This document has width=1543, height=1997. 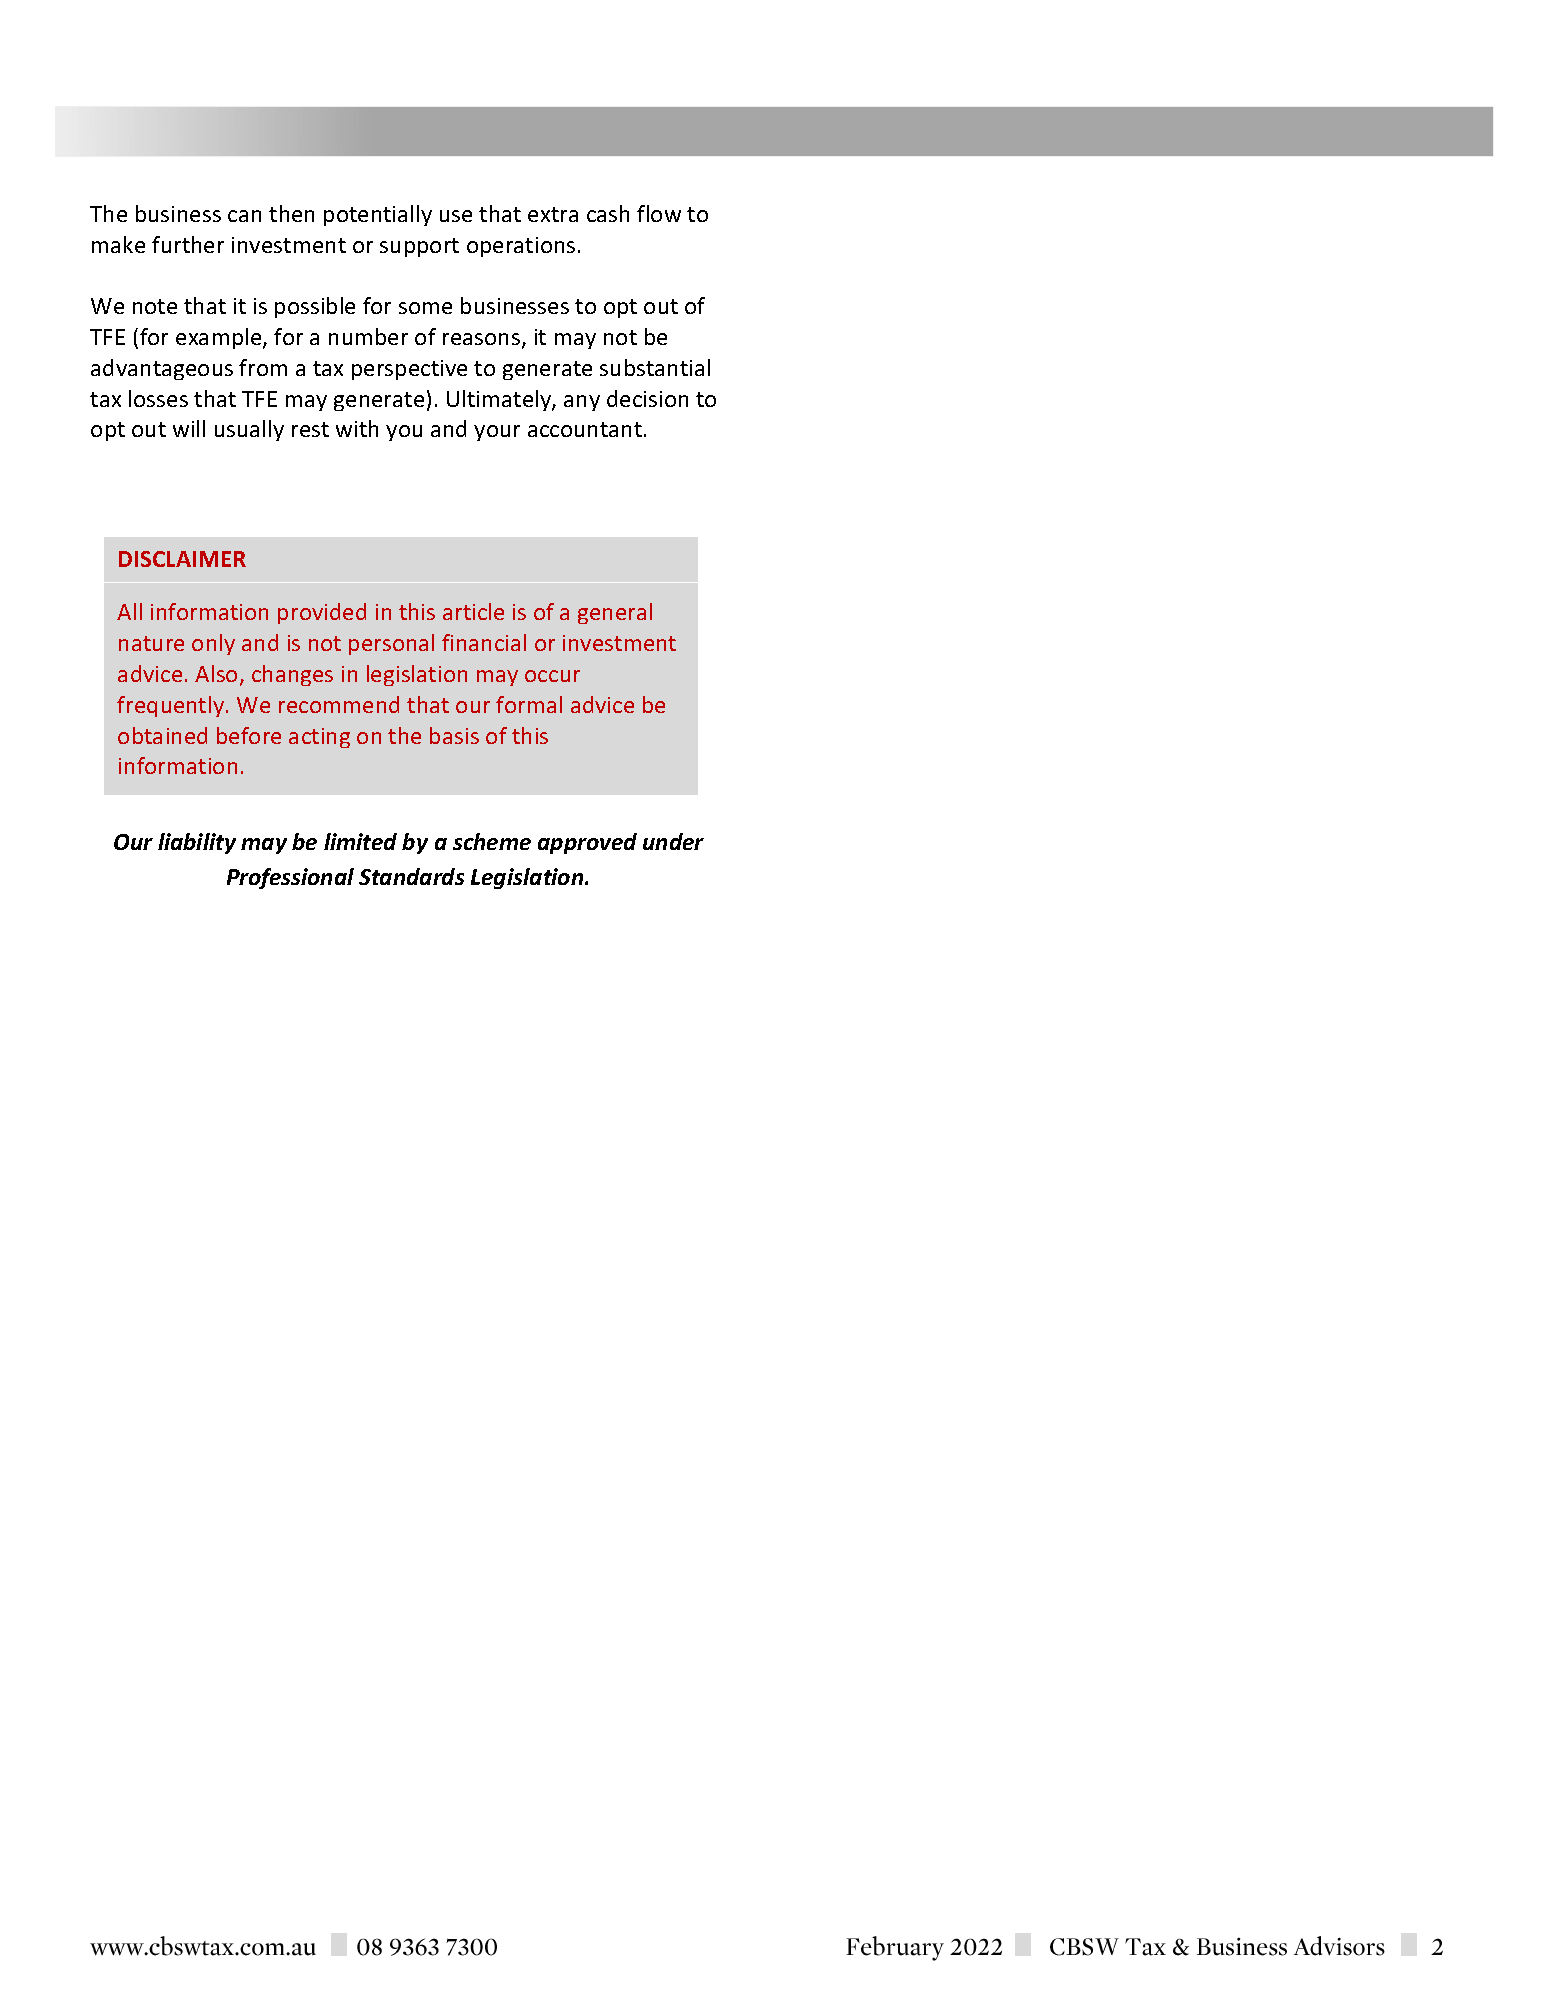 What do you see at coordinates (582, 403) in the document?
I see `any` at bounding box center [582, 403].
